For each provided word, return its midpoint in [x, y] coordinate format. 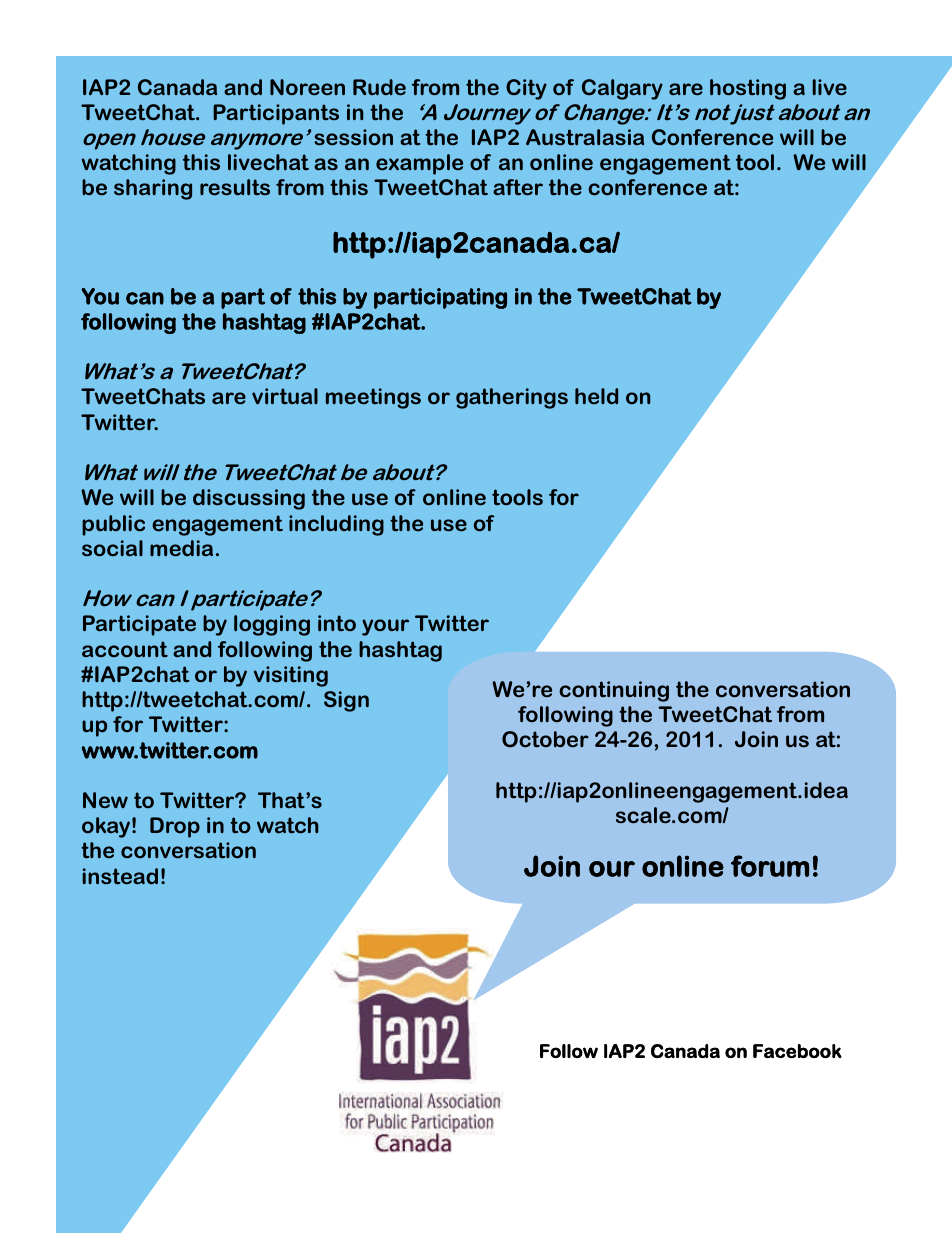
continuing [614, 691]
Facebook [797, 1051]
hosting [748, 89]
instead [120, 876]
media [181, 548]
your [385, 627]
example [419, 164]
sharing [153, 189]
